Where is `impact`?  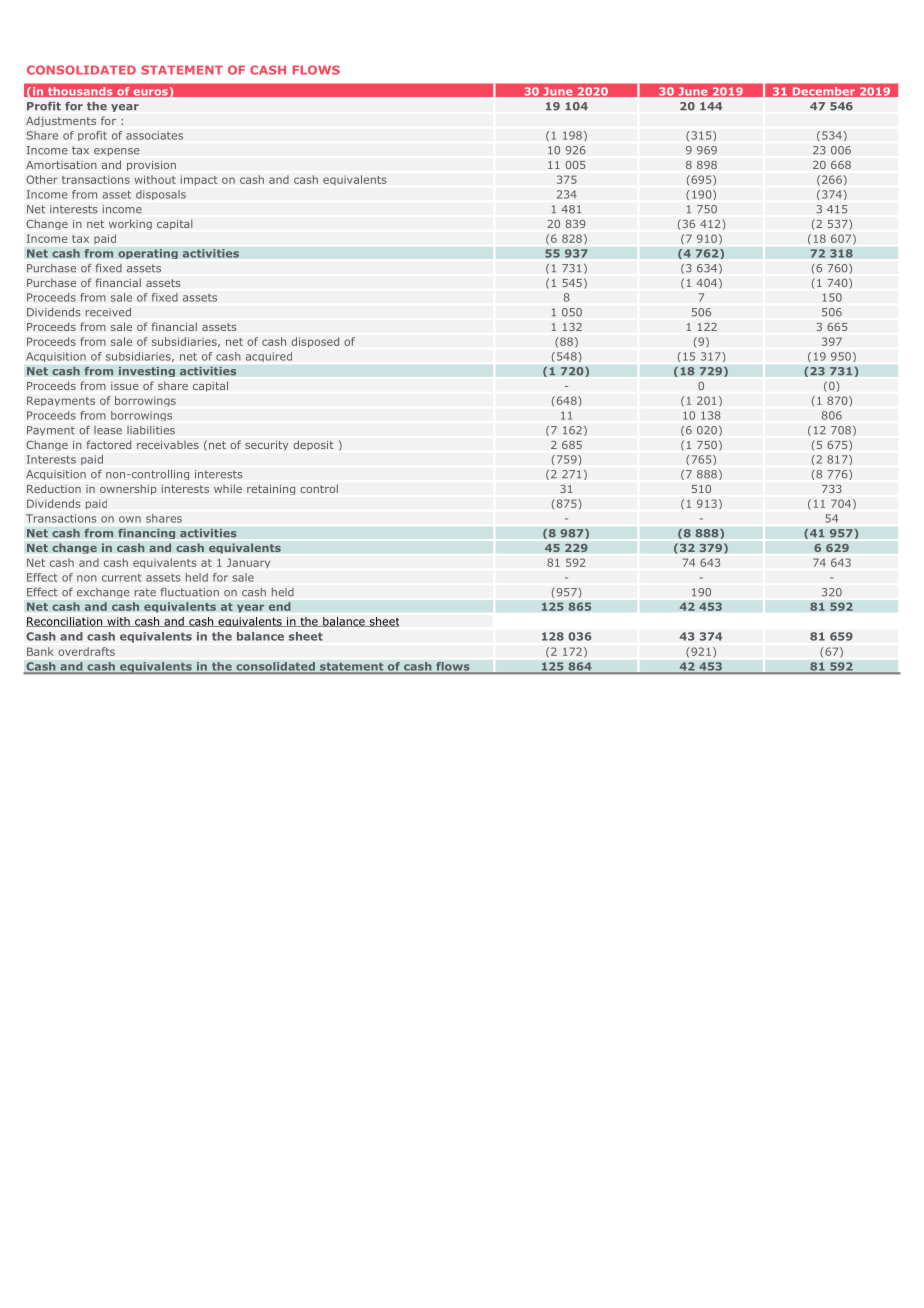
impact is located at coordinates (199, 180).
